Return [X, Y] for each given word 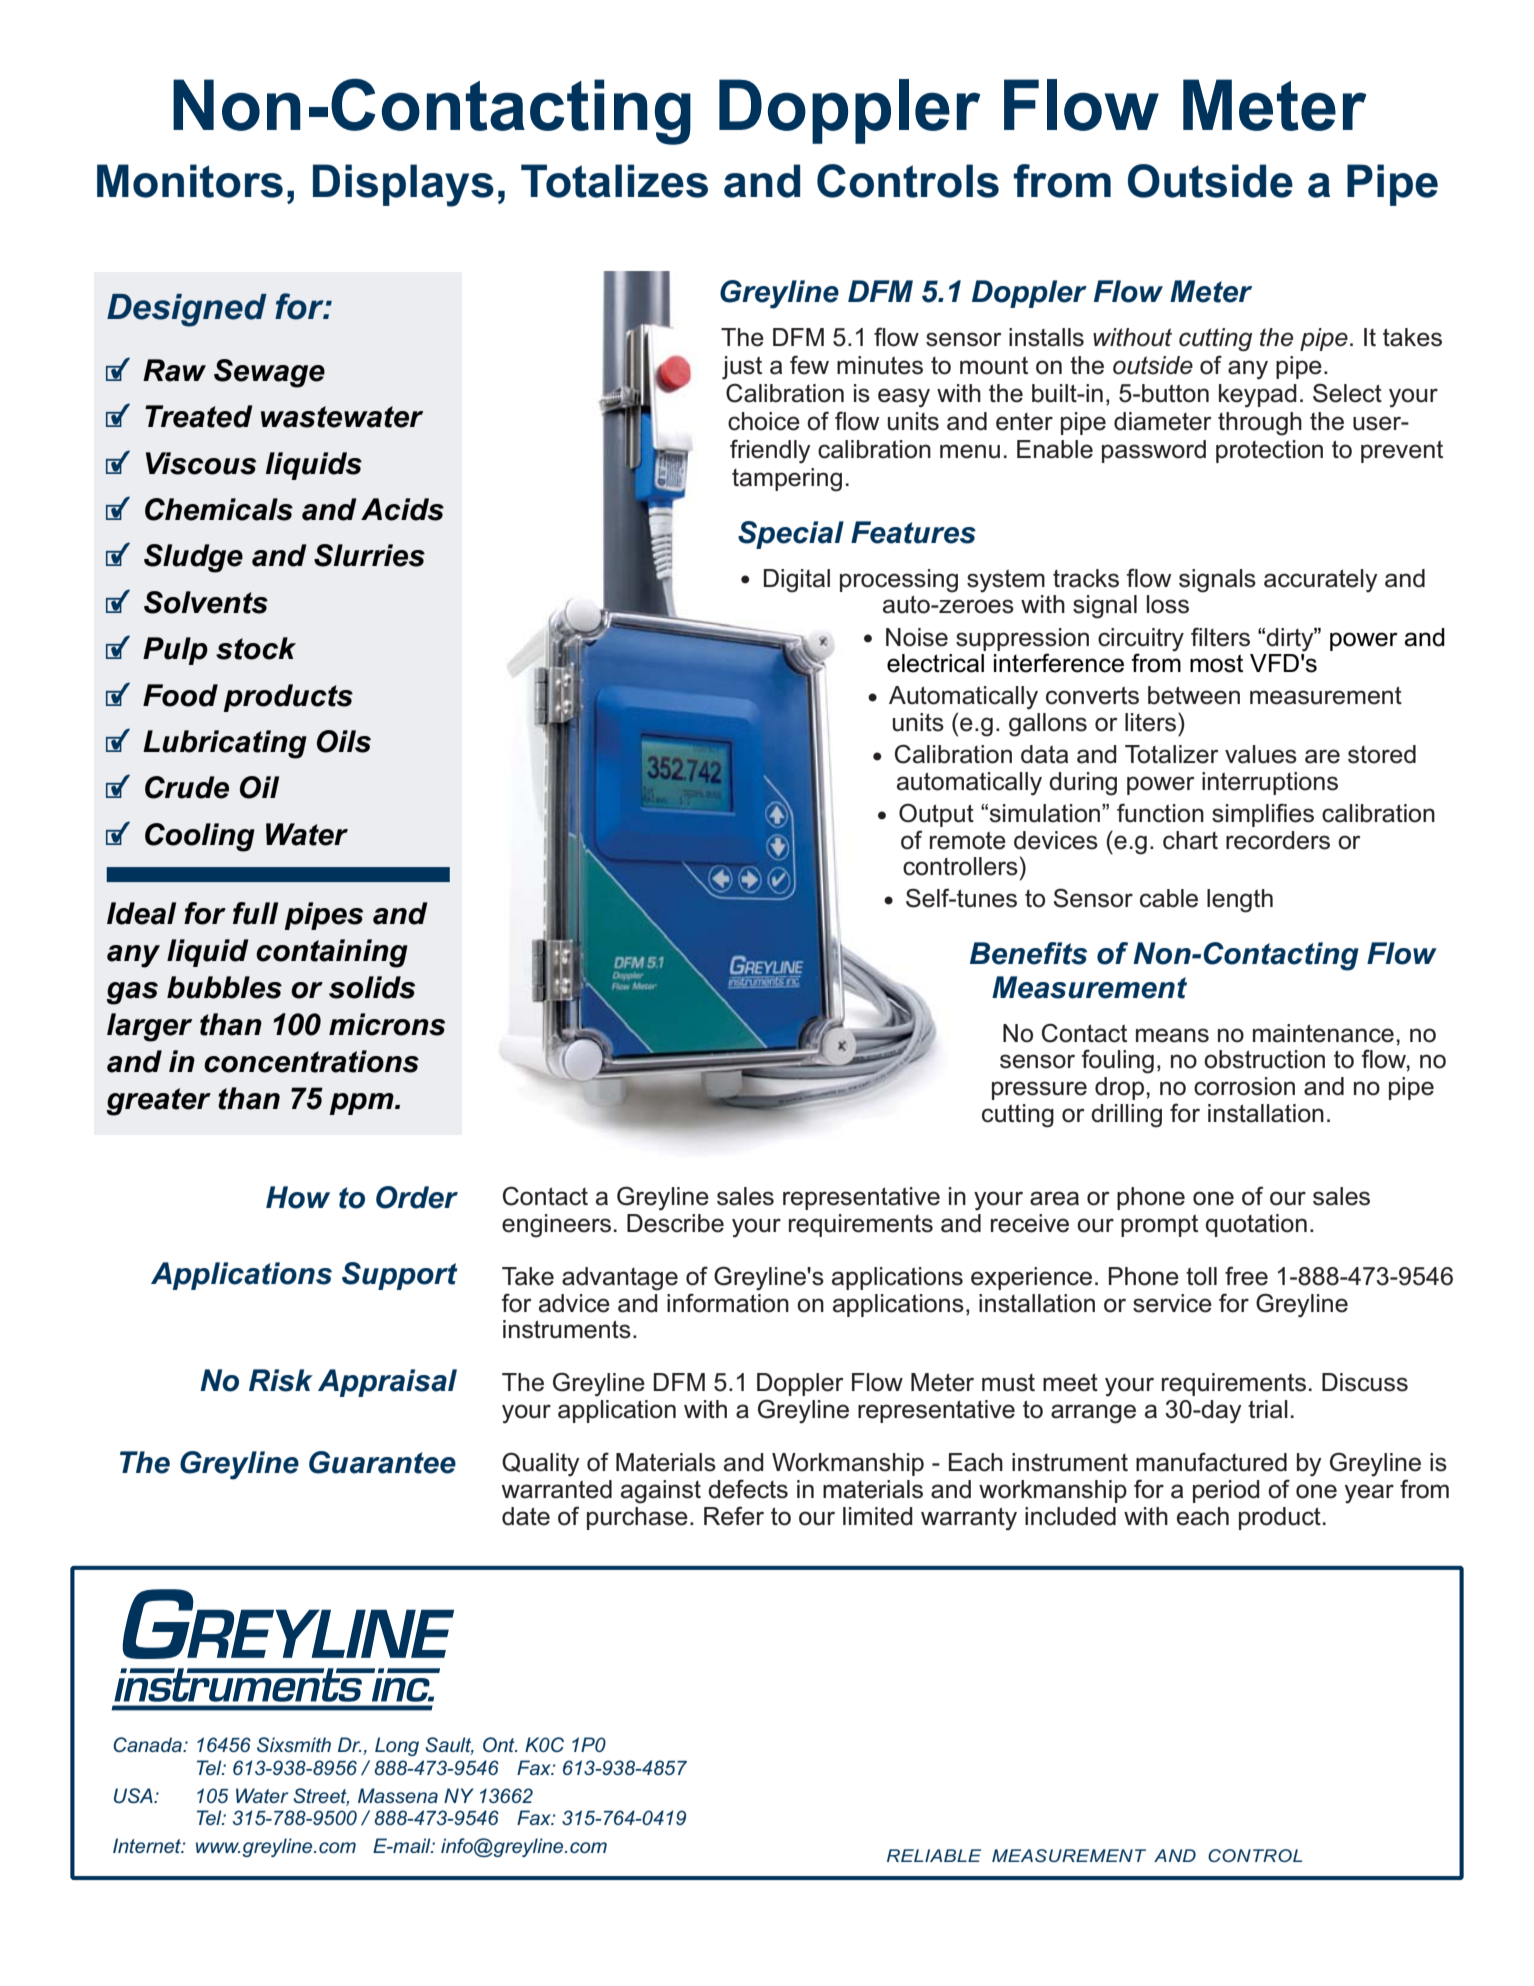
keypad [1258, 396]
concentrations [311, 1061]
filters [1220, 637]
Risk [281, 1380]
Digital [797, 581]
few [809, 365]
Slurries [369, 555]
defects [748, 1489]
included [1070, 1516]
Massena [398, 1795]
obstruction [1264, 1059]
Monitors [190, 181]
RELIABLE [934, 1855]
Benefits [1028, 953]
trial [1268, 1409]
